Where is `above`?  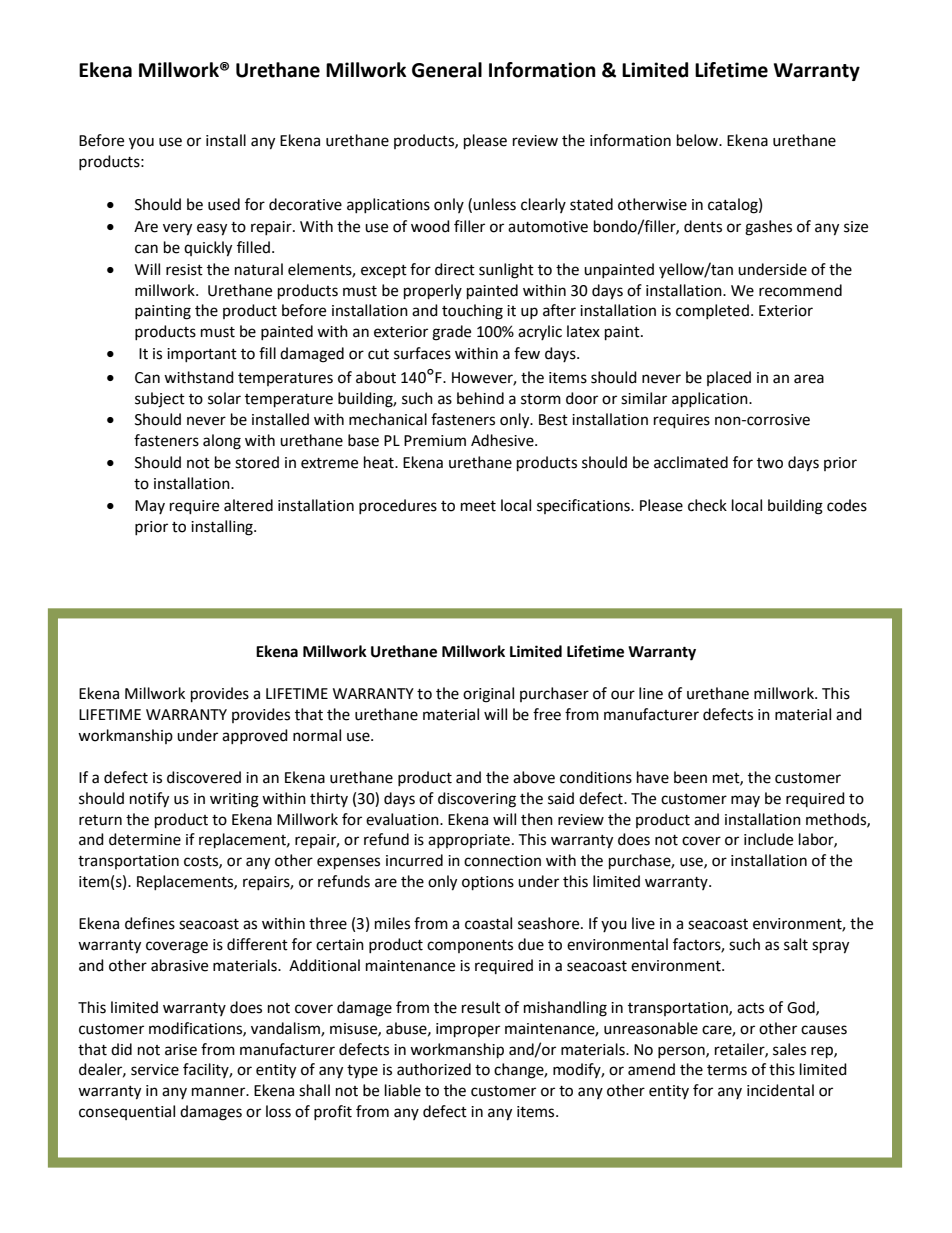
above is located at coordinates (534, 777).
